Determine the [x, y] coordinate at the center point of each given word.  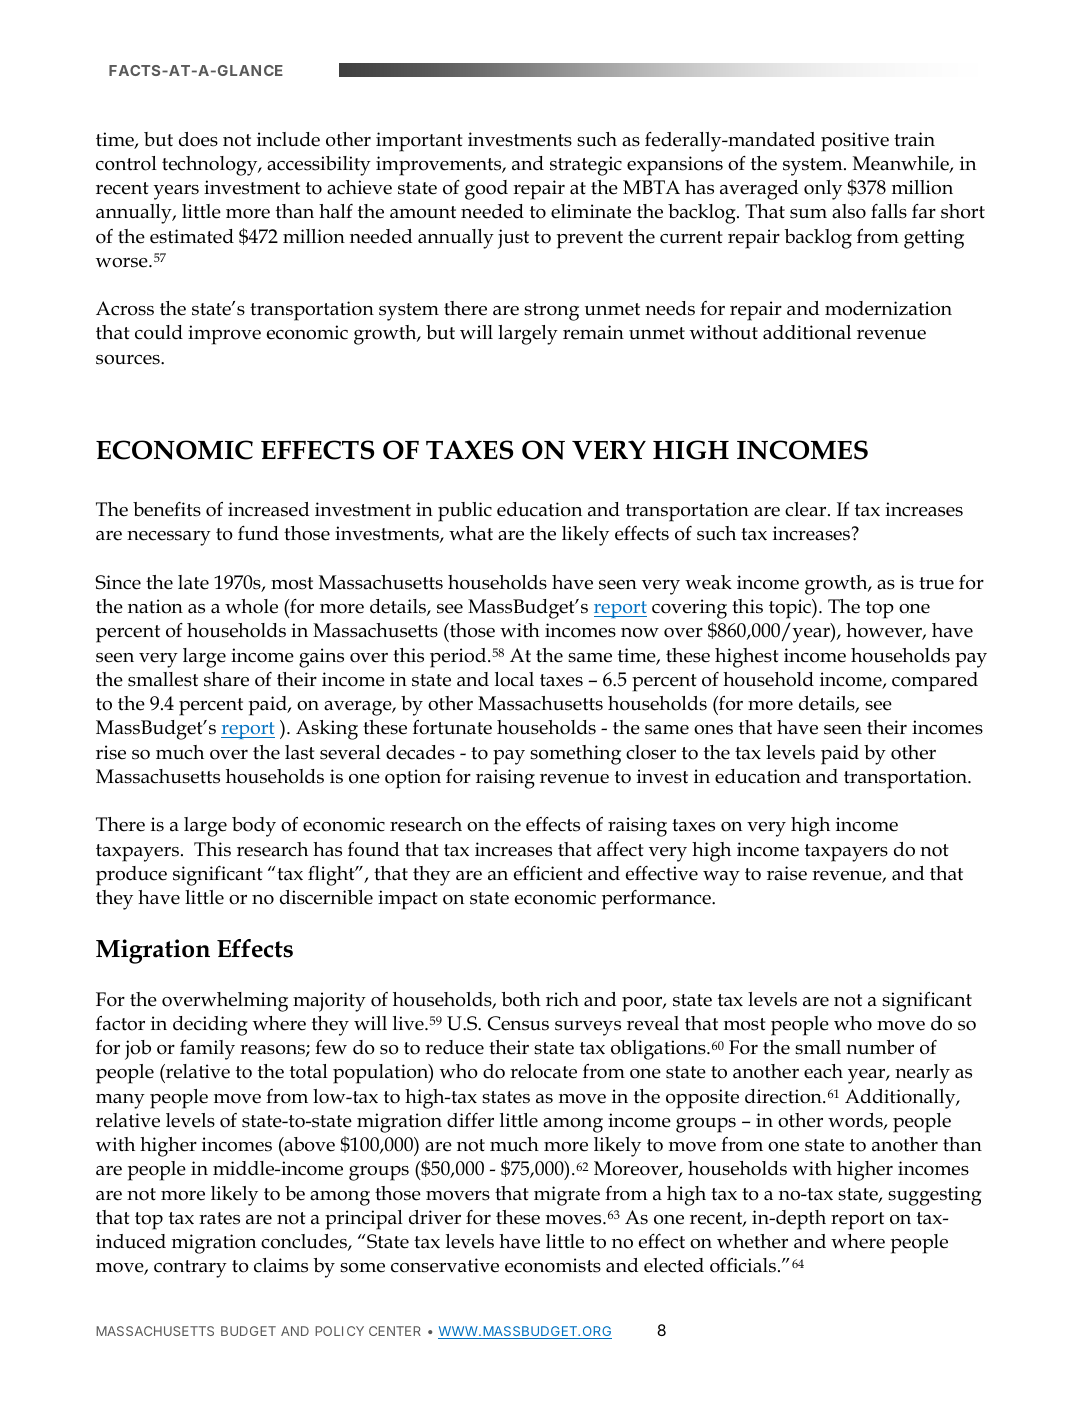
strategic [586, 166]
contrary [190, 1269]
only [823, 190]
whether [752, 1241]
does [198, 139]
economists [553, 1265]
